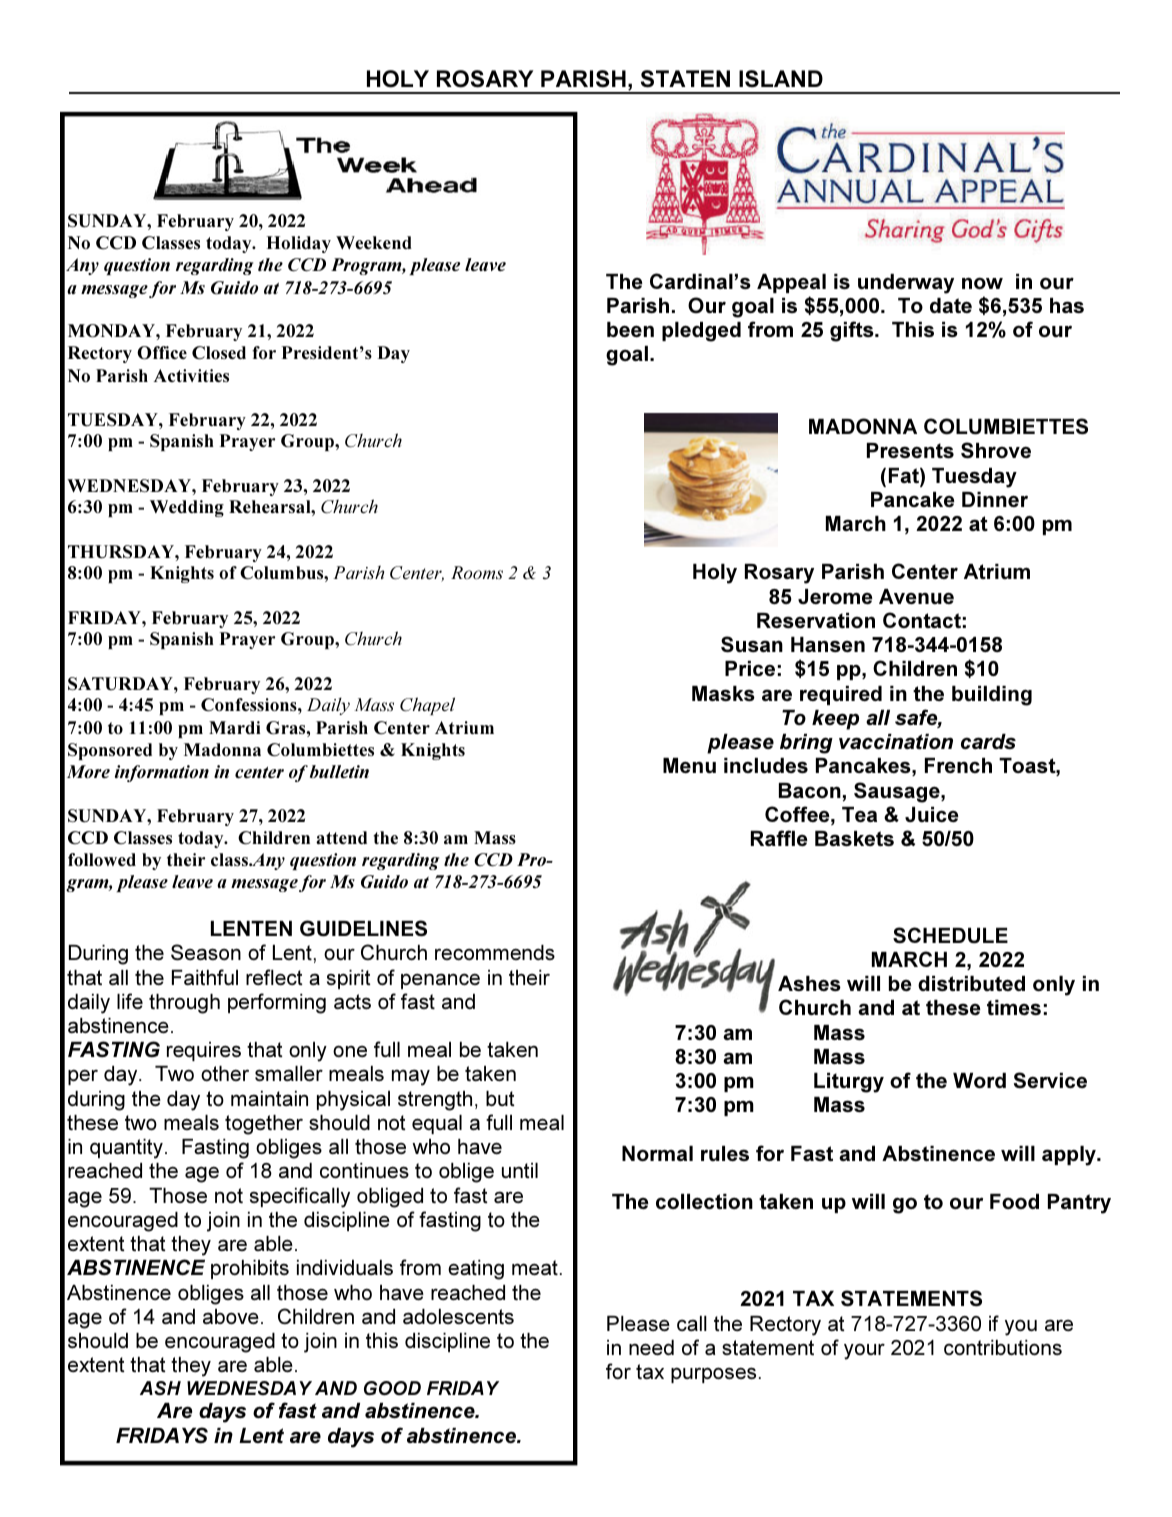 The width and height of the image is (1172, 1517). I want to click on recommends, so click(495, 952).
